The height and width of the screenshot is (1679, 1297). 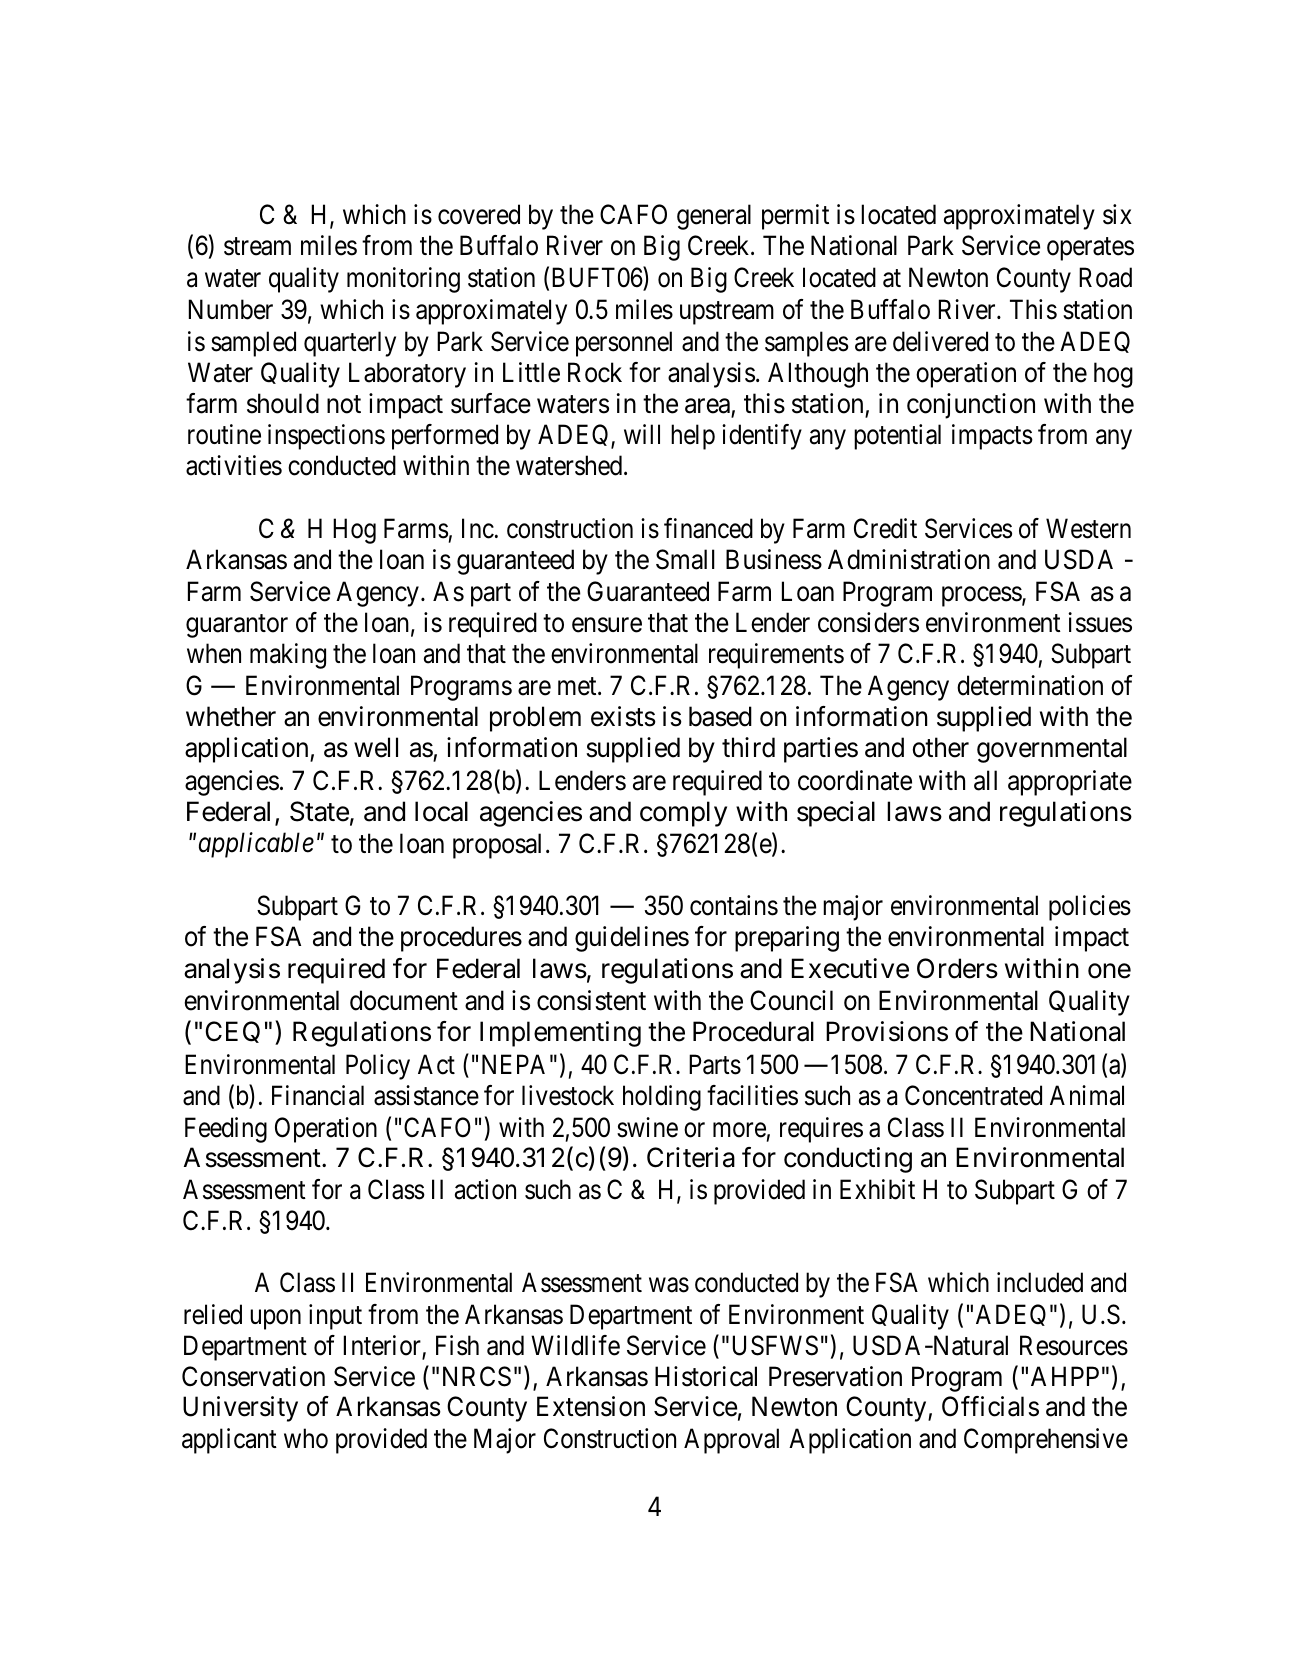 What do you see at coordinates (706, 1376) in the screenshot?
I see `Historical` at bounding box center [706, 1376].
